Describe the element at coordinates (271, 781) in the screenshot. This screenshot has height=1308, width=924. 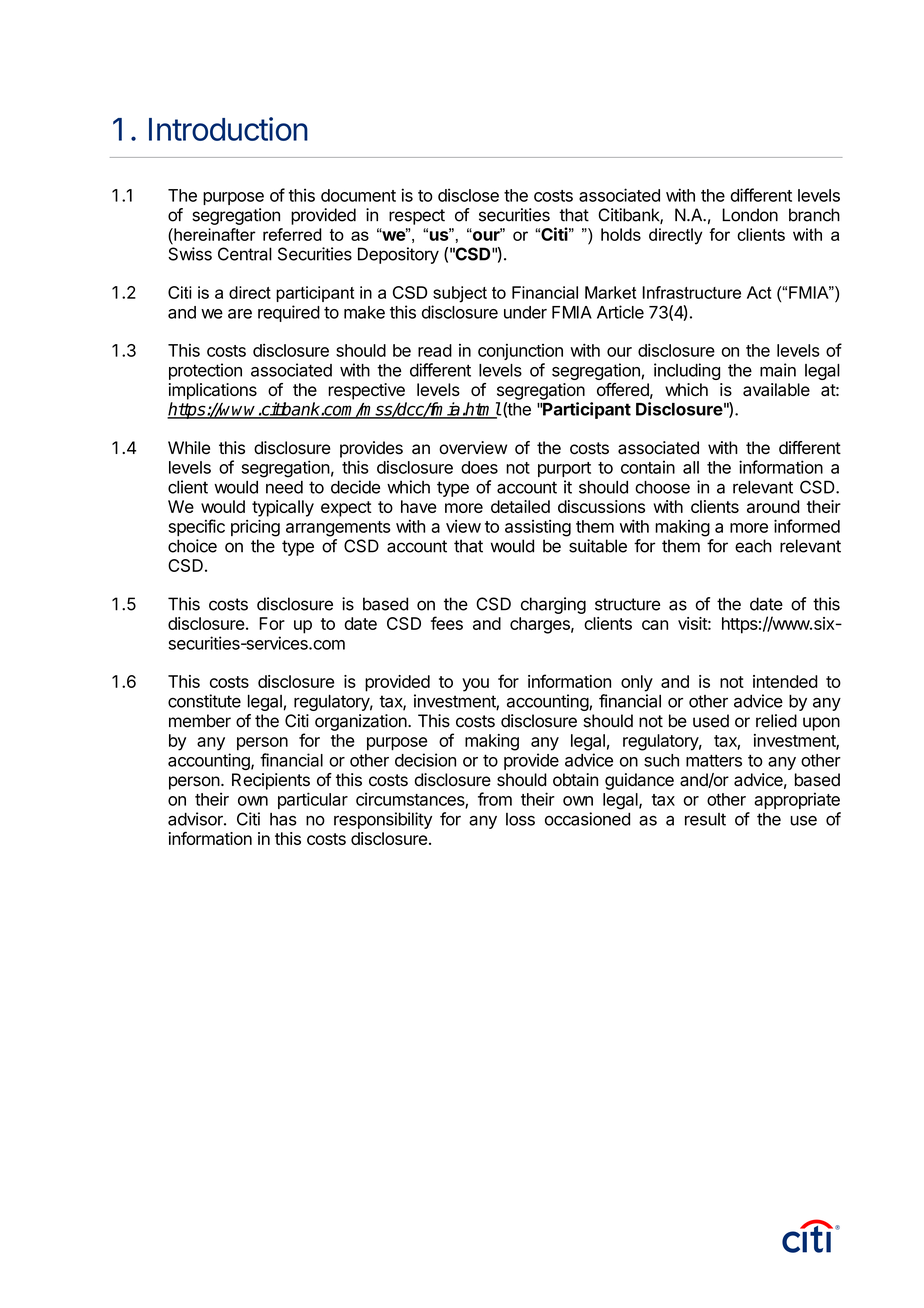
I see `Recipients` at that location.
